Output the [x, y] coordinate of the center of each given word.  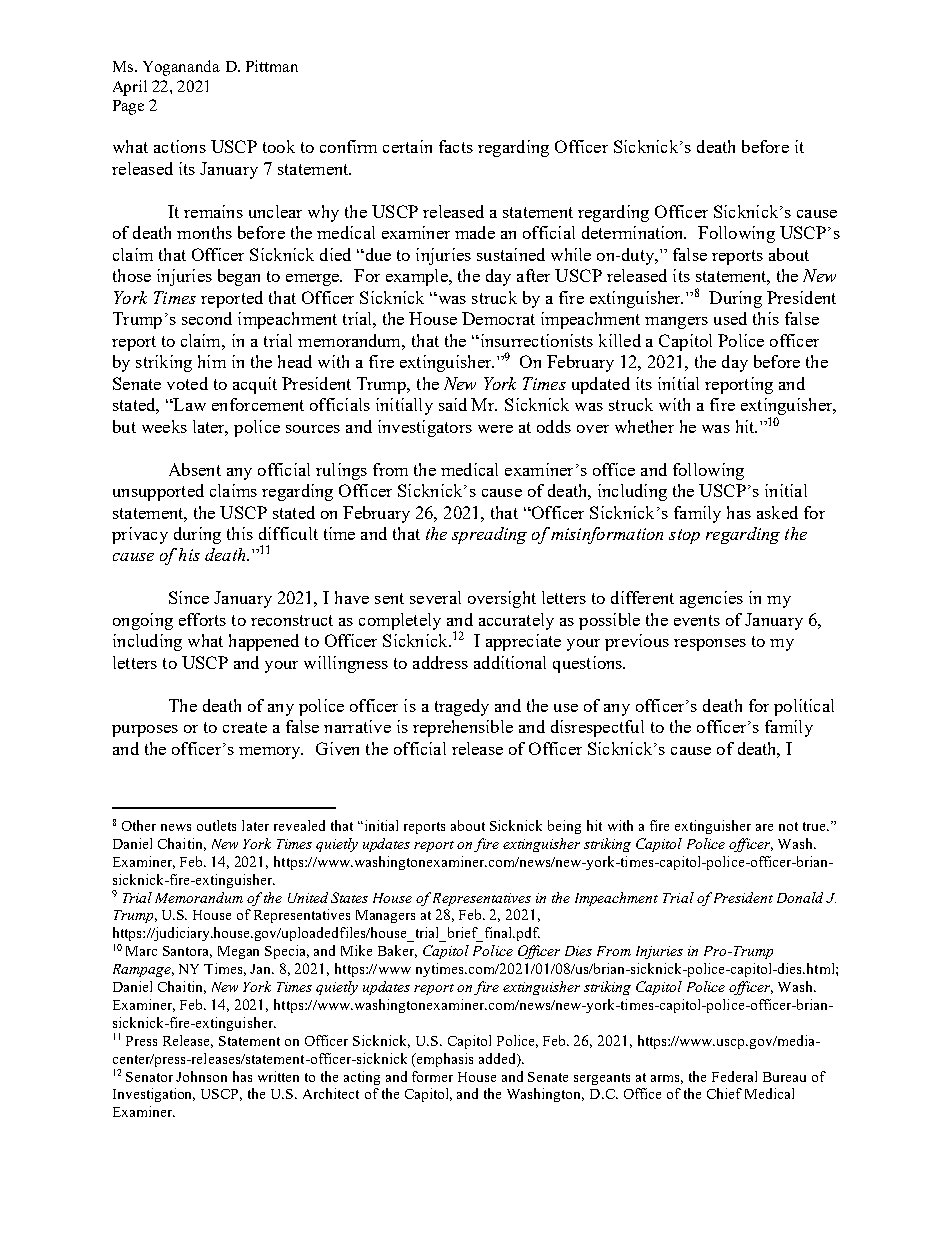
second [207, 318]
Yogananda [181, 68]
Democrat [498, 318]
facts [456, 146]
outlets [216, 825]
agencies [711, 599]
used [730, 318]
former [432, 1076]
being [564, 827]
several [435, 597]
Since [189, 597]
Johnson [201, 1076]
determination [634, 232]
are [764, 827]
